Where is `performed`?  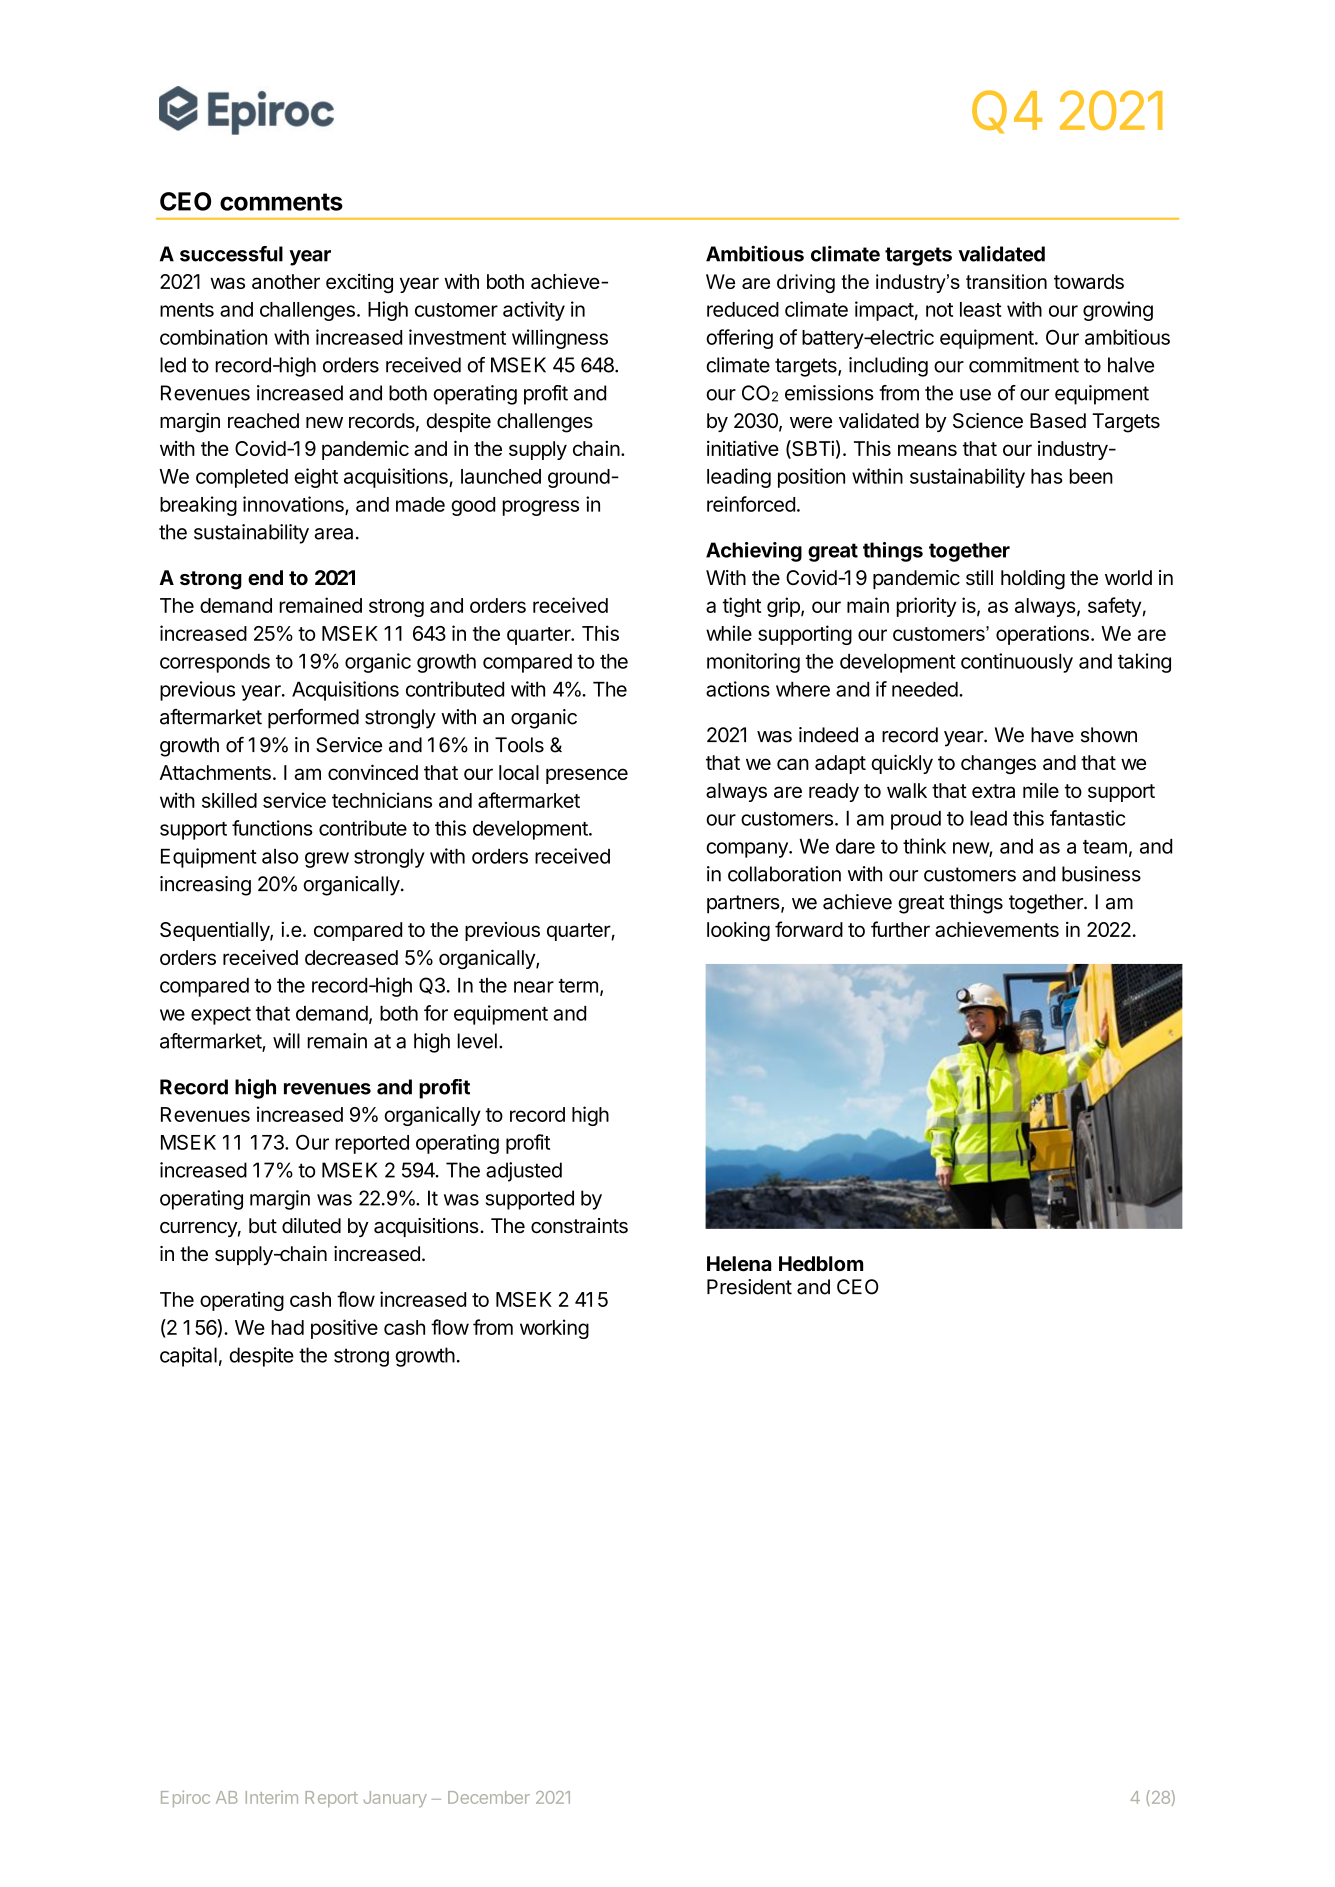
performed is located at coordinates (313, 718).
